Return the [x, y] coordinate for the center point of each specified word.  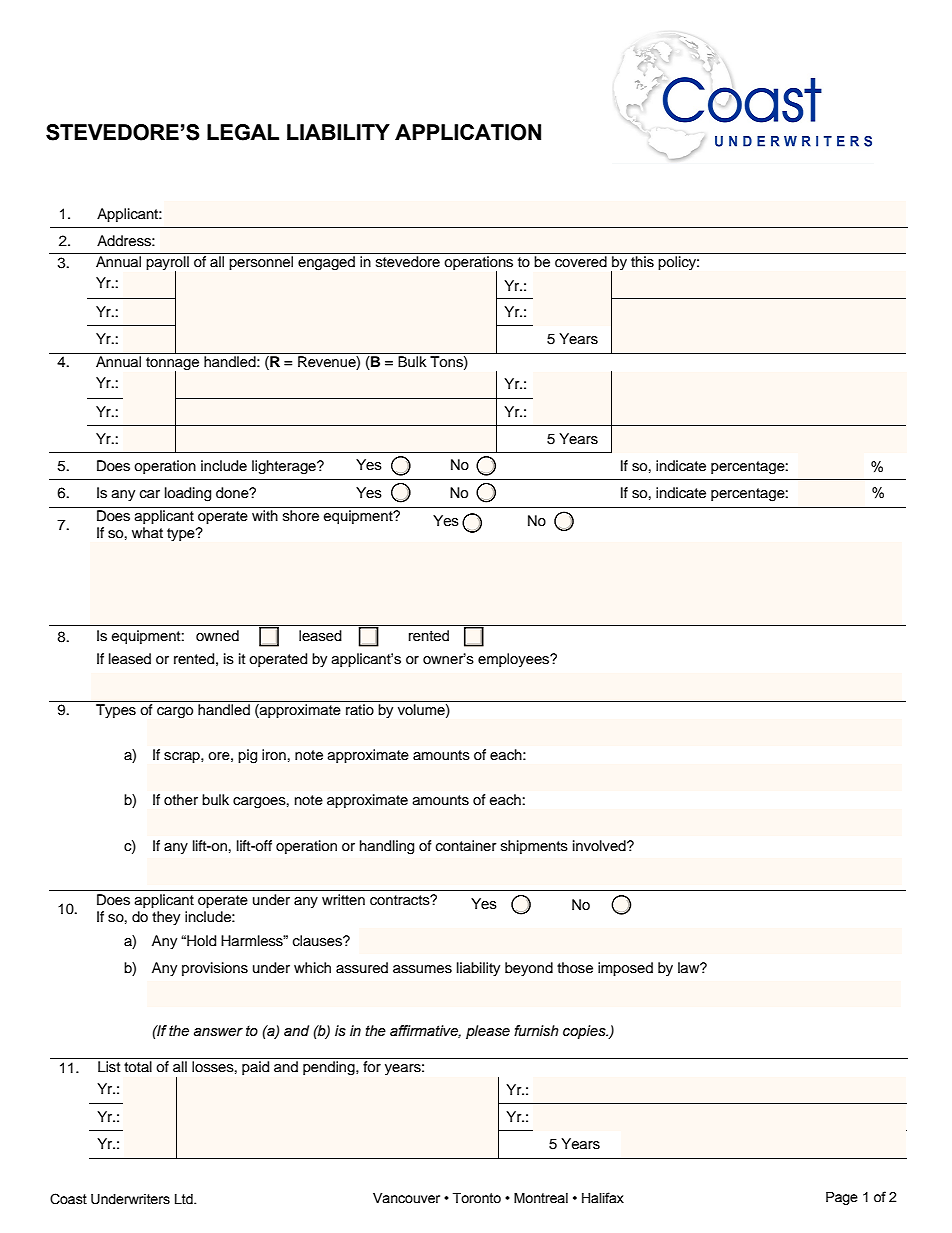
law [690, 967]
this [642, 262]
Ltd [185, 1199]
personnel [261, 263]
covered [581, 262]
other [181, 799]
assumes [422, 969]
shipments [534, 847]
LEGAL [243, 132]
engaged [326, 263]
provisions [215, 969]
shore [301, 516]
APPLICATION [468, 132]
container [466, 846]
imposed [625, 969]
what [147, 532]
